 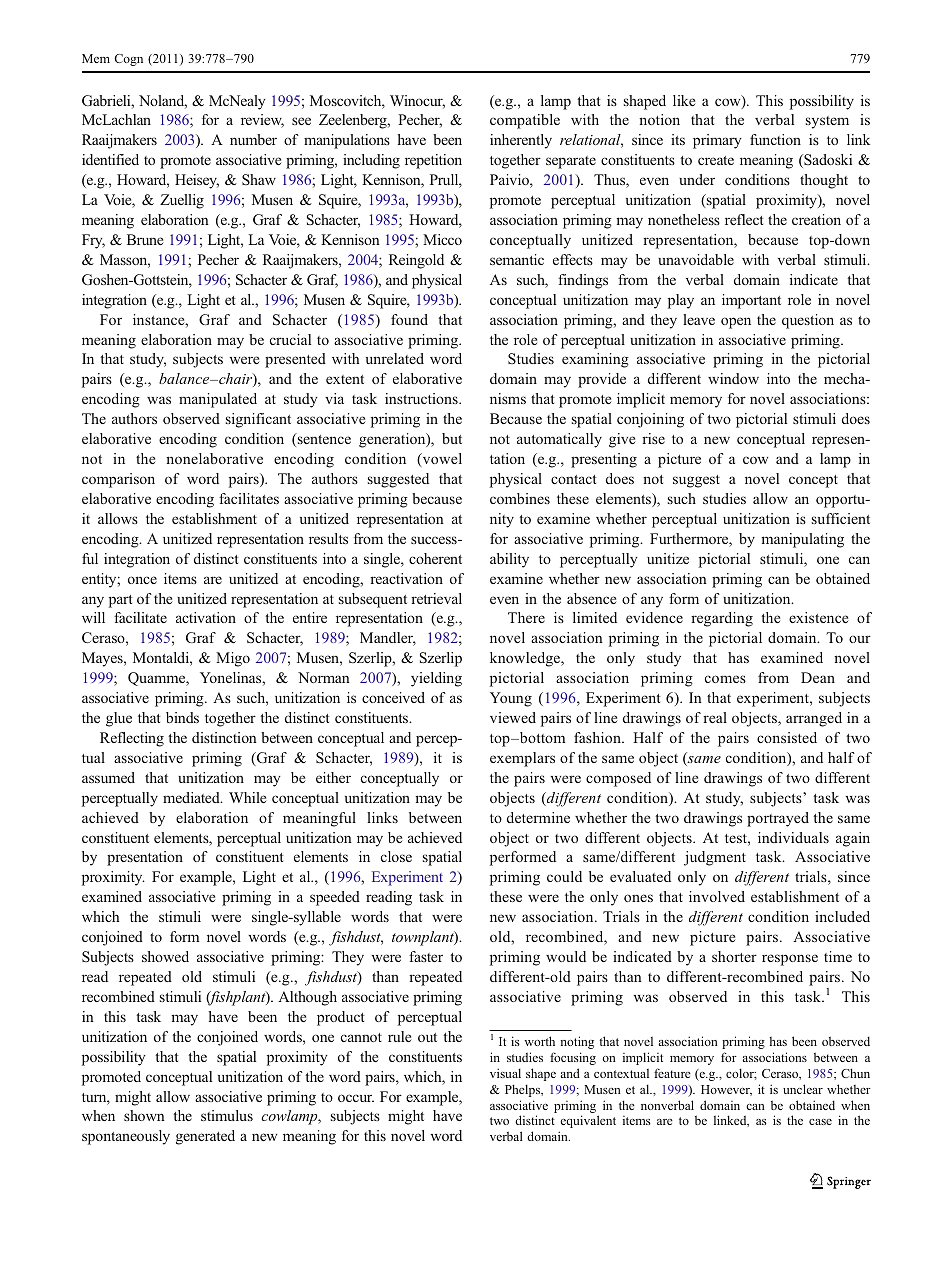 I want to click on showed, so click(x=165, y=956).
